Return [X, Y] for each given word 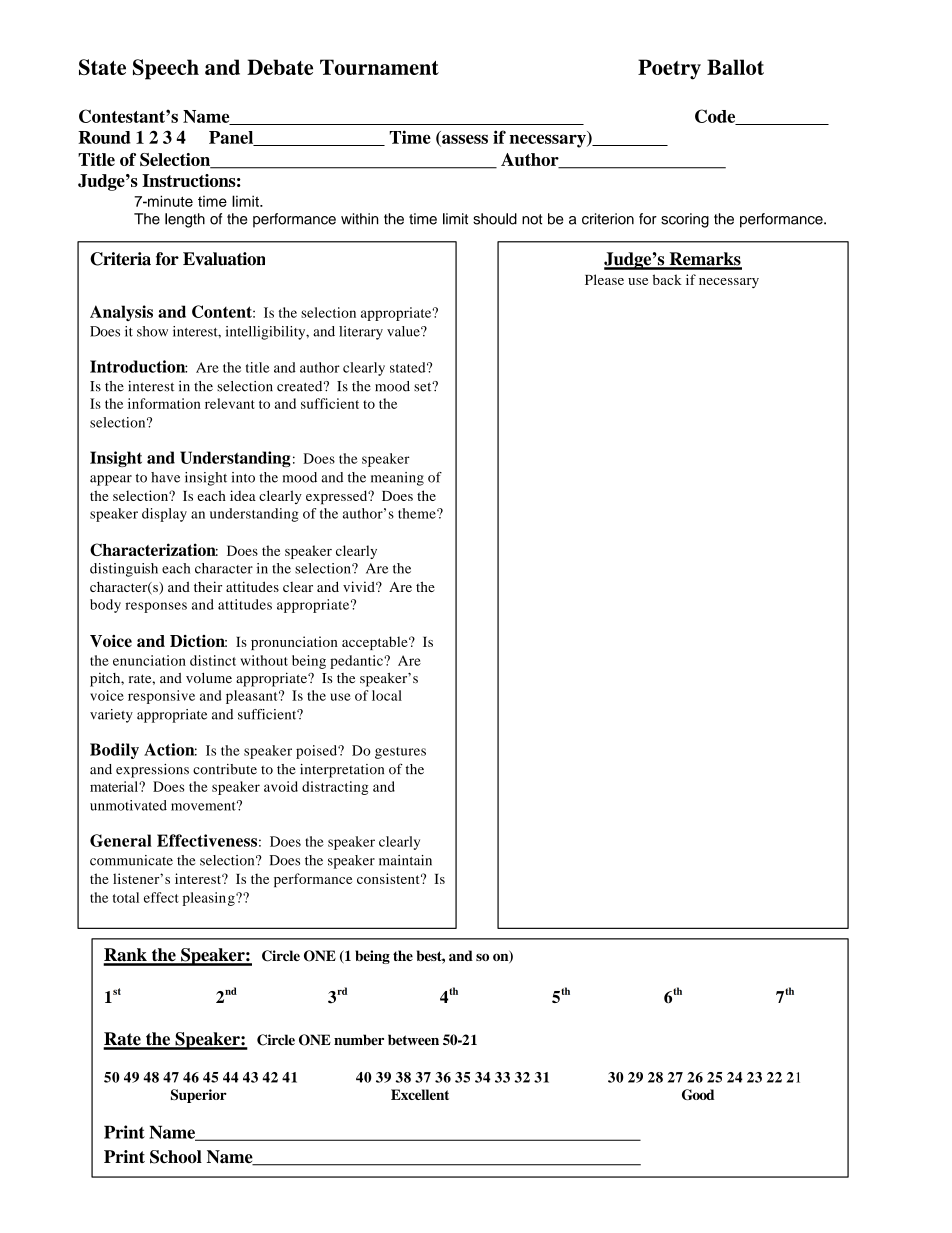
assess [464, 140]
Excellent [420, 1094]
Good [698, 1094]
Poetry [669, 69]
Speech [166, 69]
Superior [199, 1096]
